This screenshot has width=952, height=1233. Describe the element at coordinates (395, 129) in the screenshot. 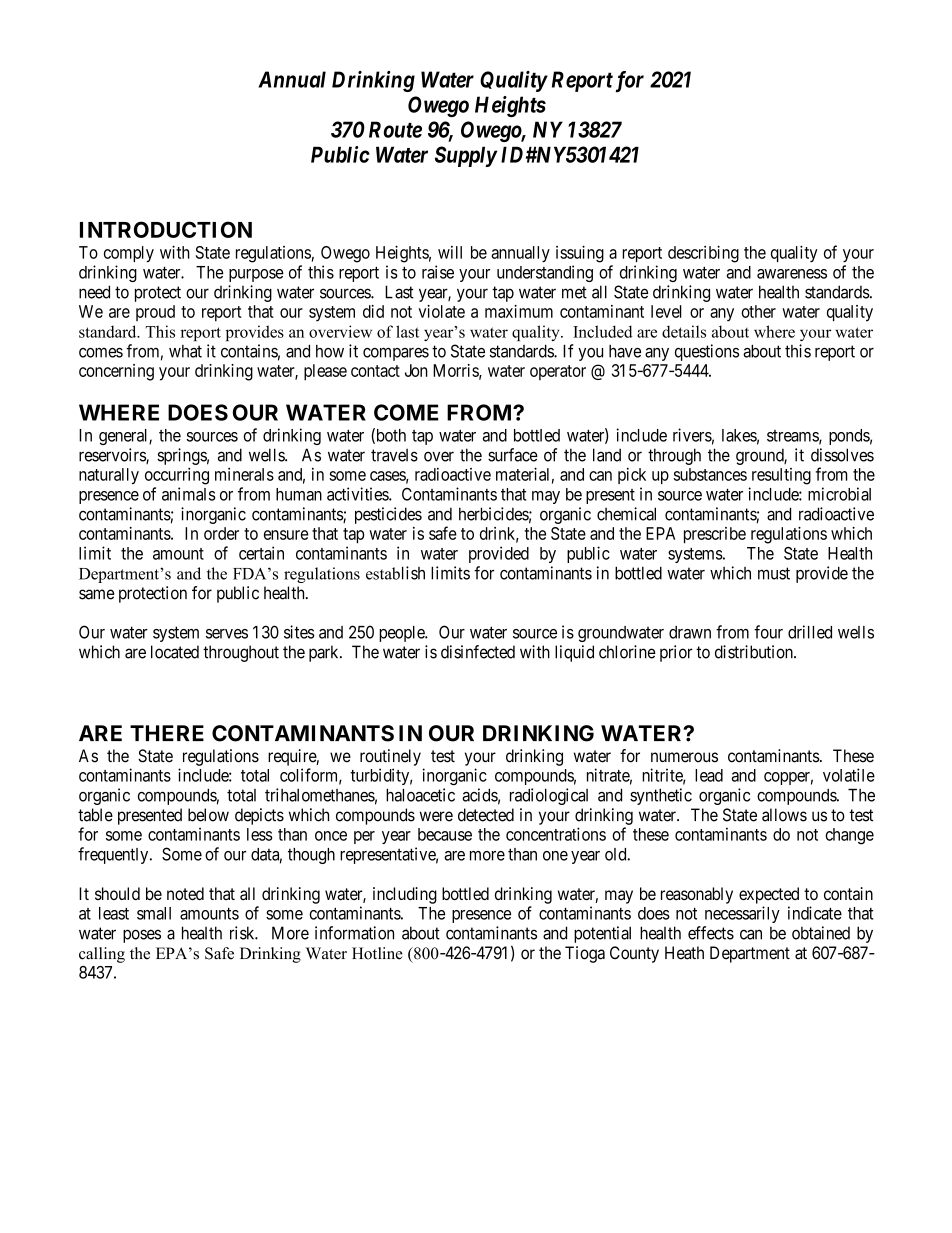

I see `Route` at that location.
